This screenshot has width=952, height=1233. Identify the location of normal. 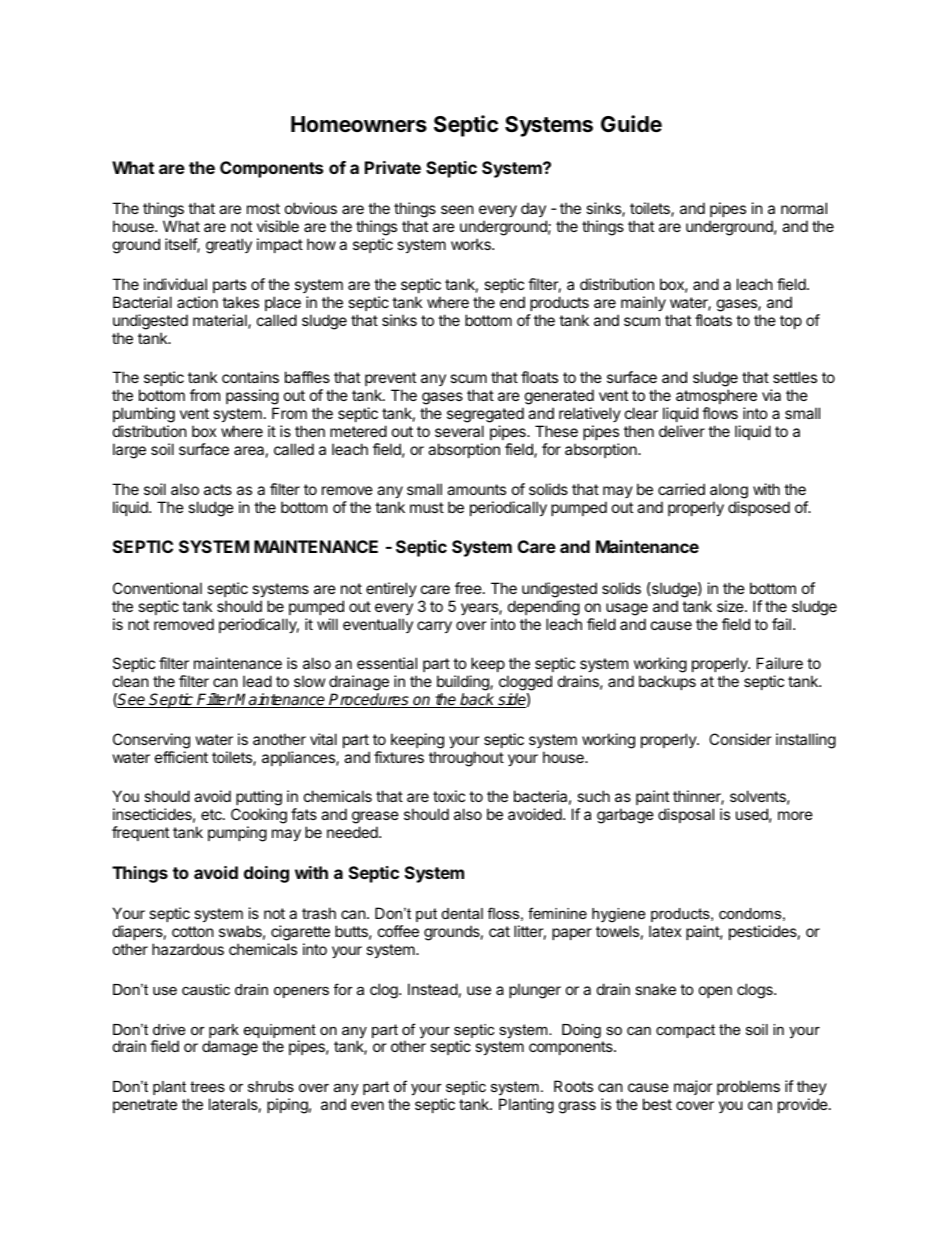
(804, 208).
